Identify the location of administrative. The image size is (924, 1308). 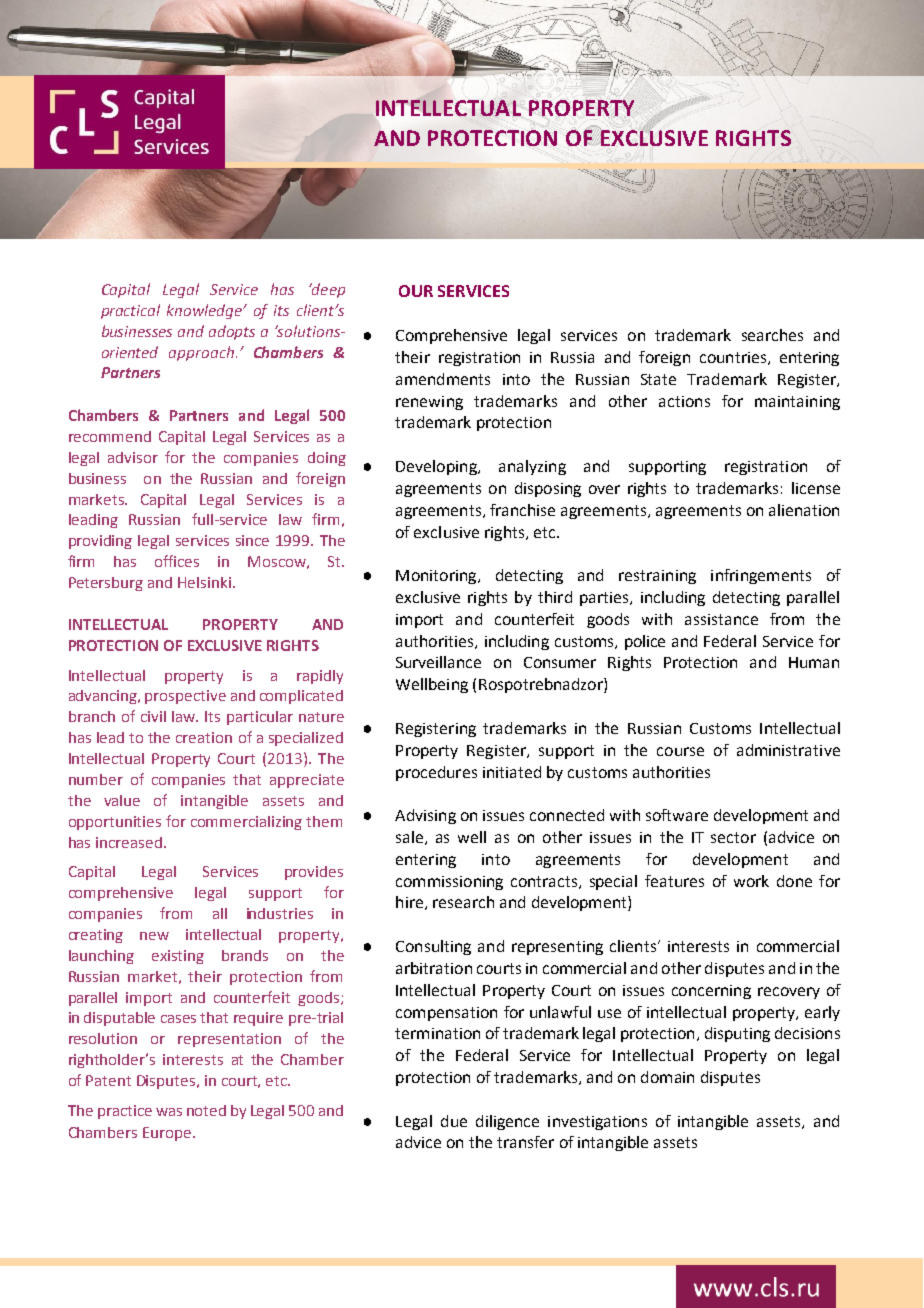
(788, 750).
